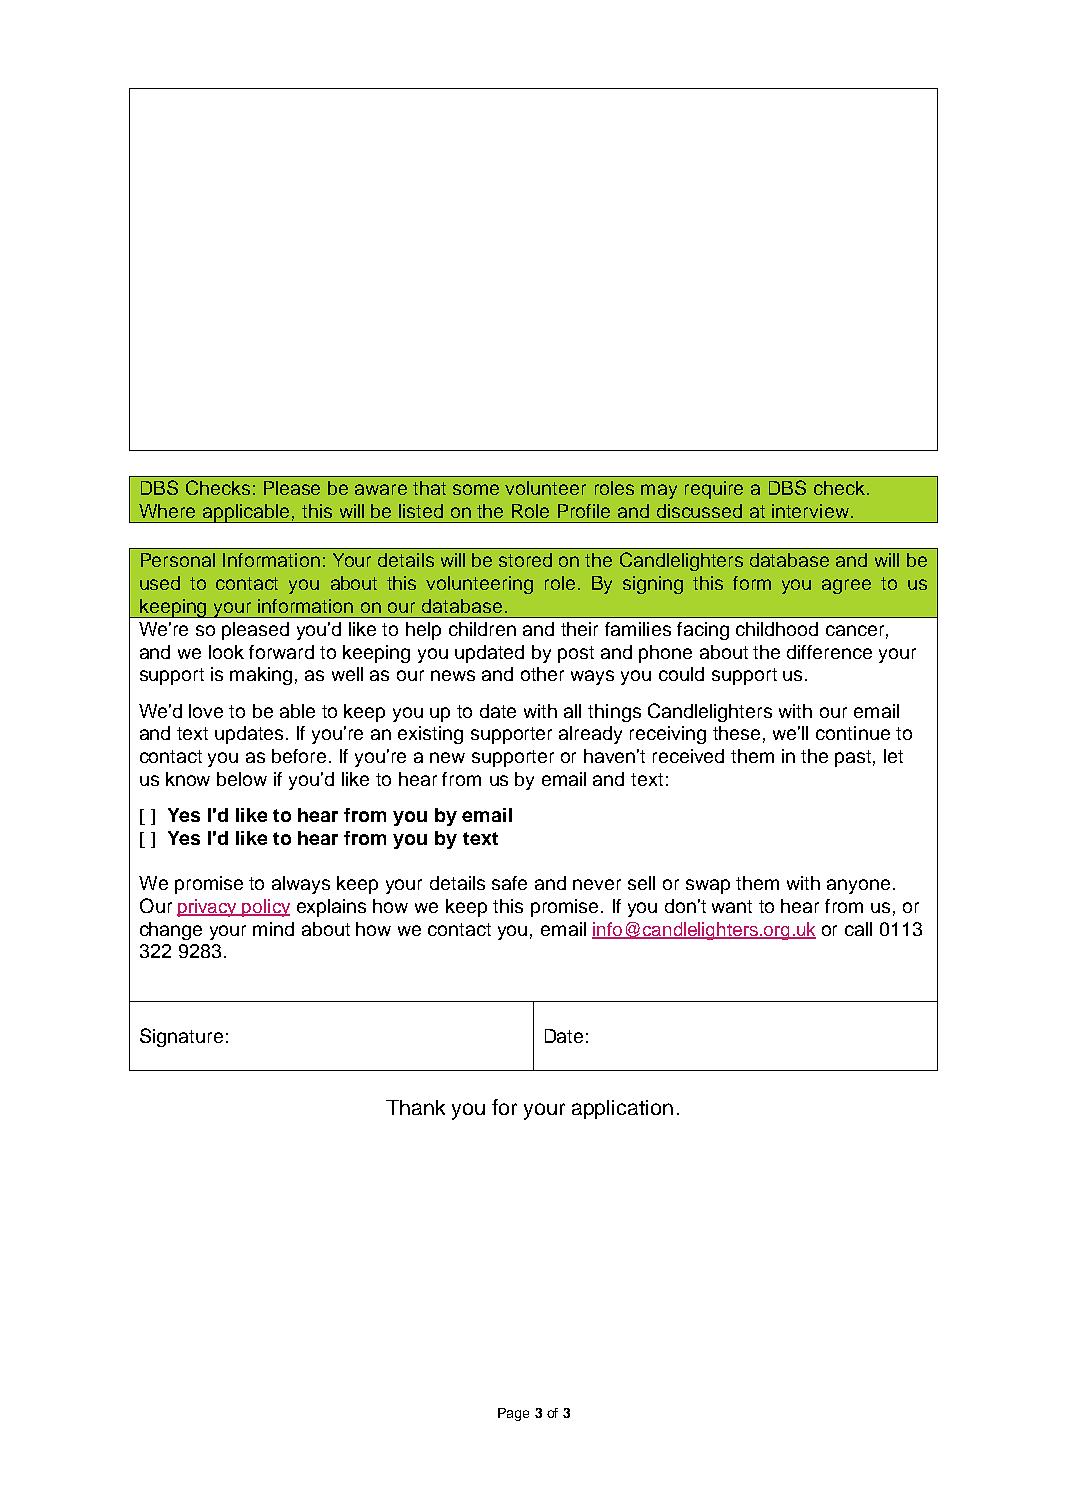  Describe the element at coordinates (858, 929) in the image. I see `call` at that location.
